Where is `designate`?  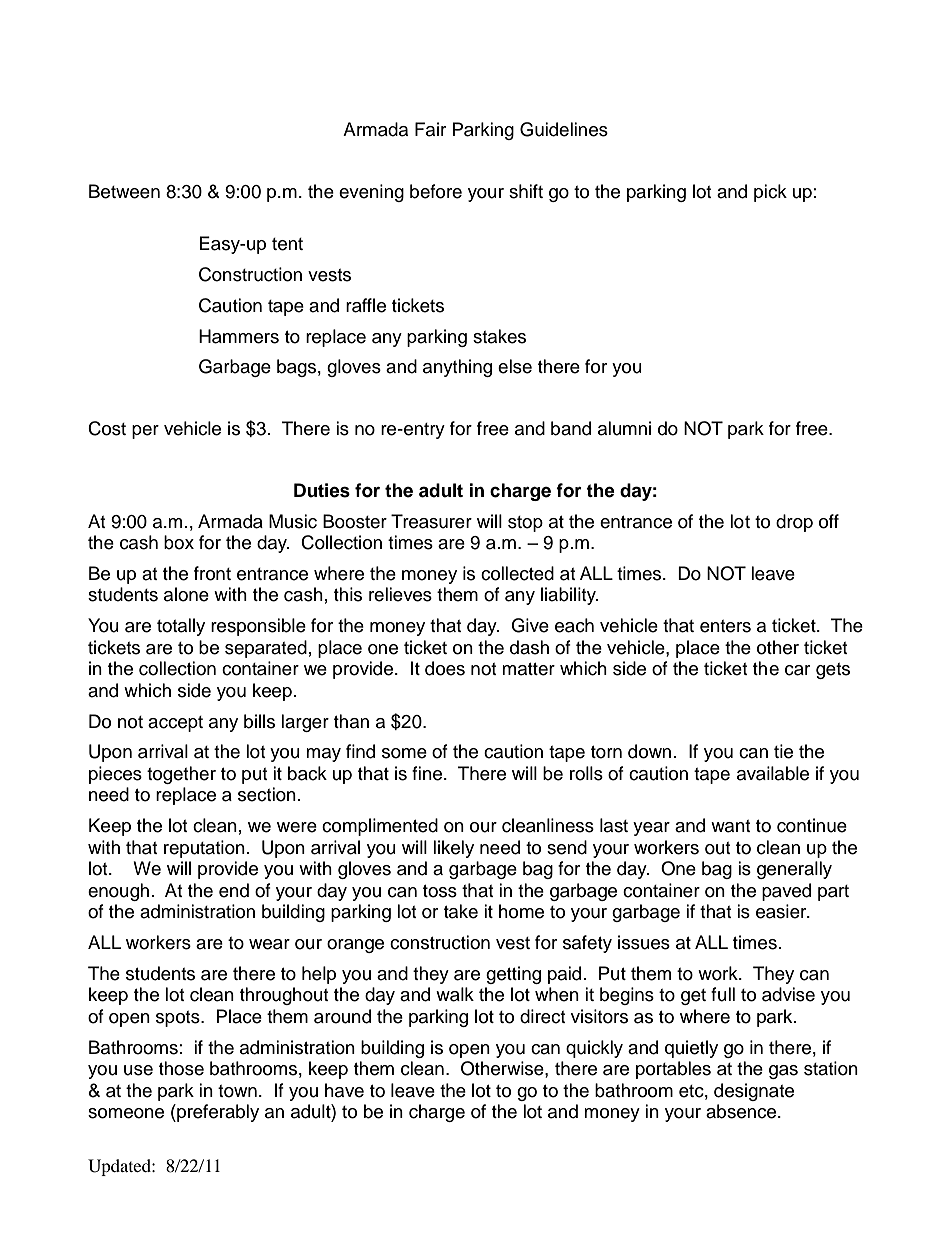
designate is located at coordinates (754, 1092).
